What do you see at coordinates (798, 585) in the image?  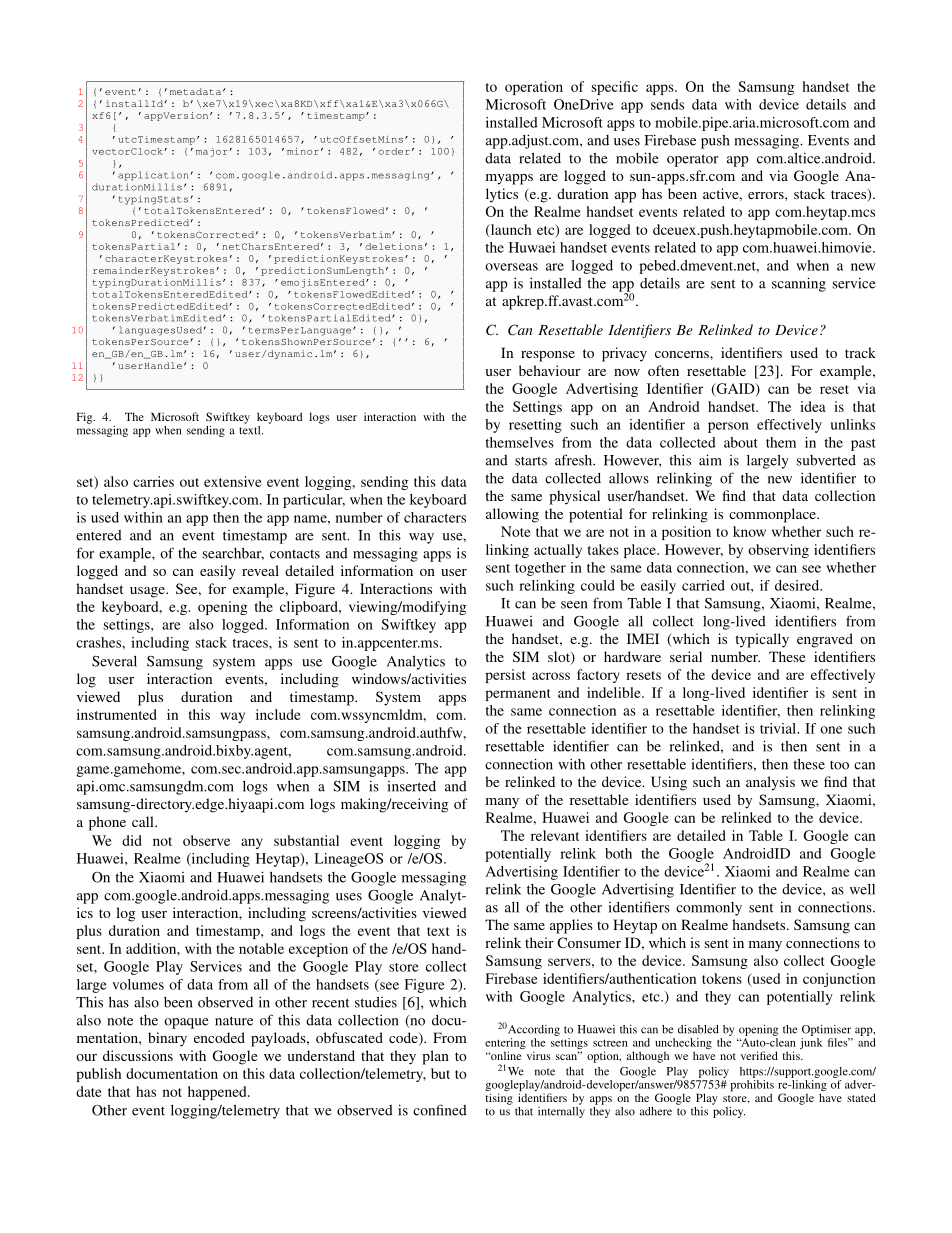 I see `desired` at bounding box center [798, 585].
